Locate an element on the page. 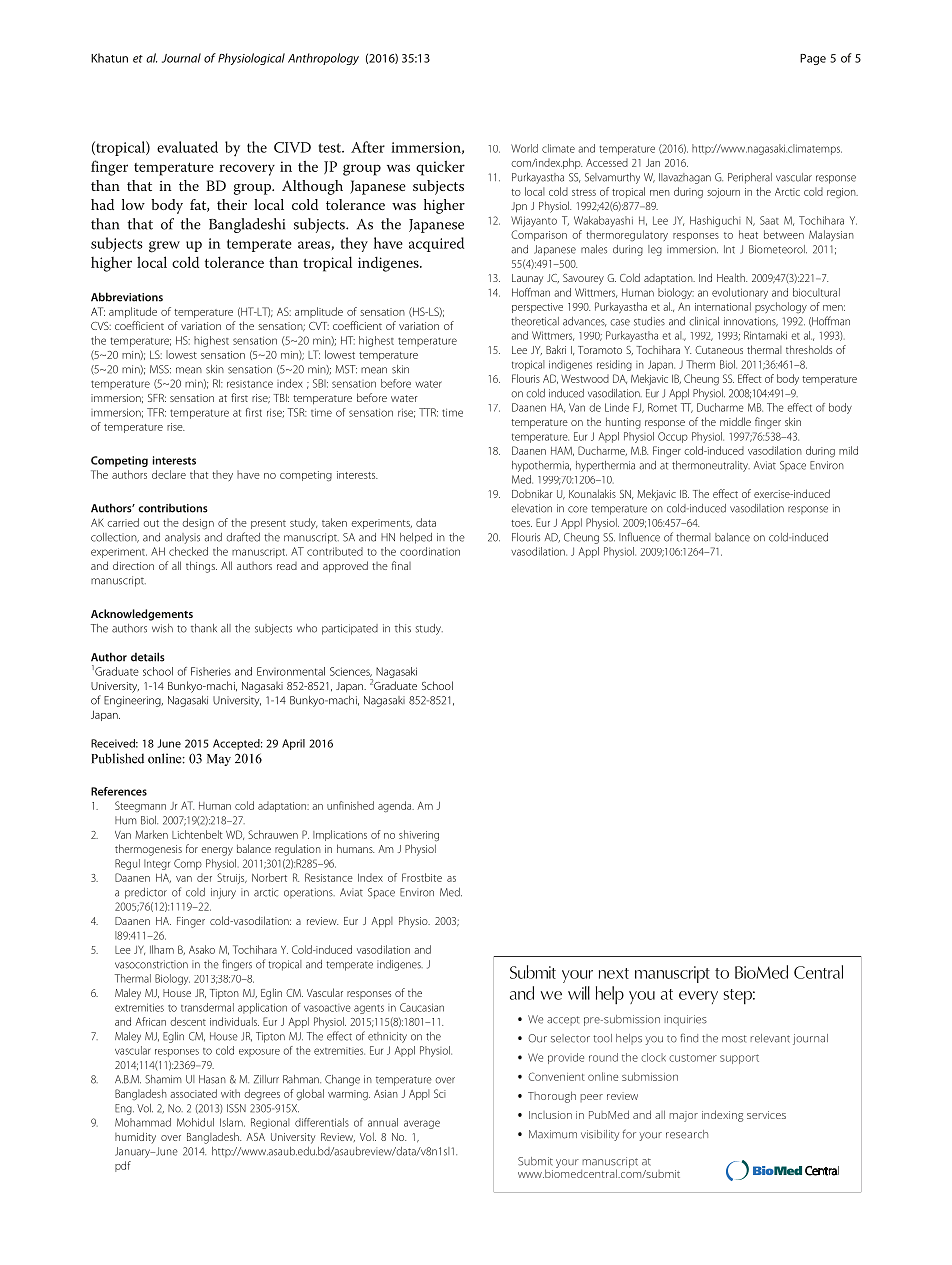 The image size is (952, 1265). evaluated is located at coordinates (187, 147).
